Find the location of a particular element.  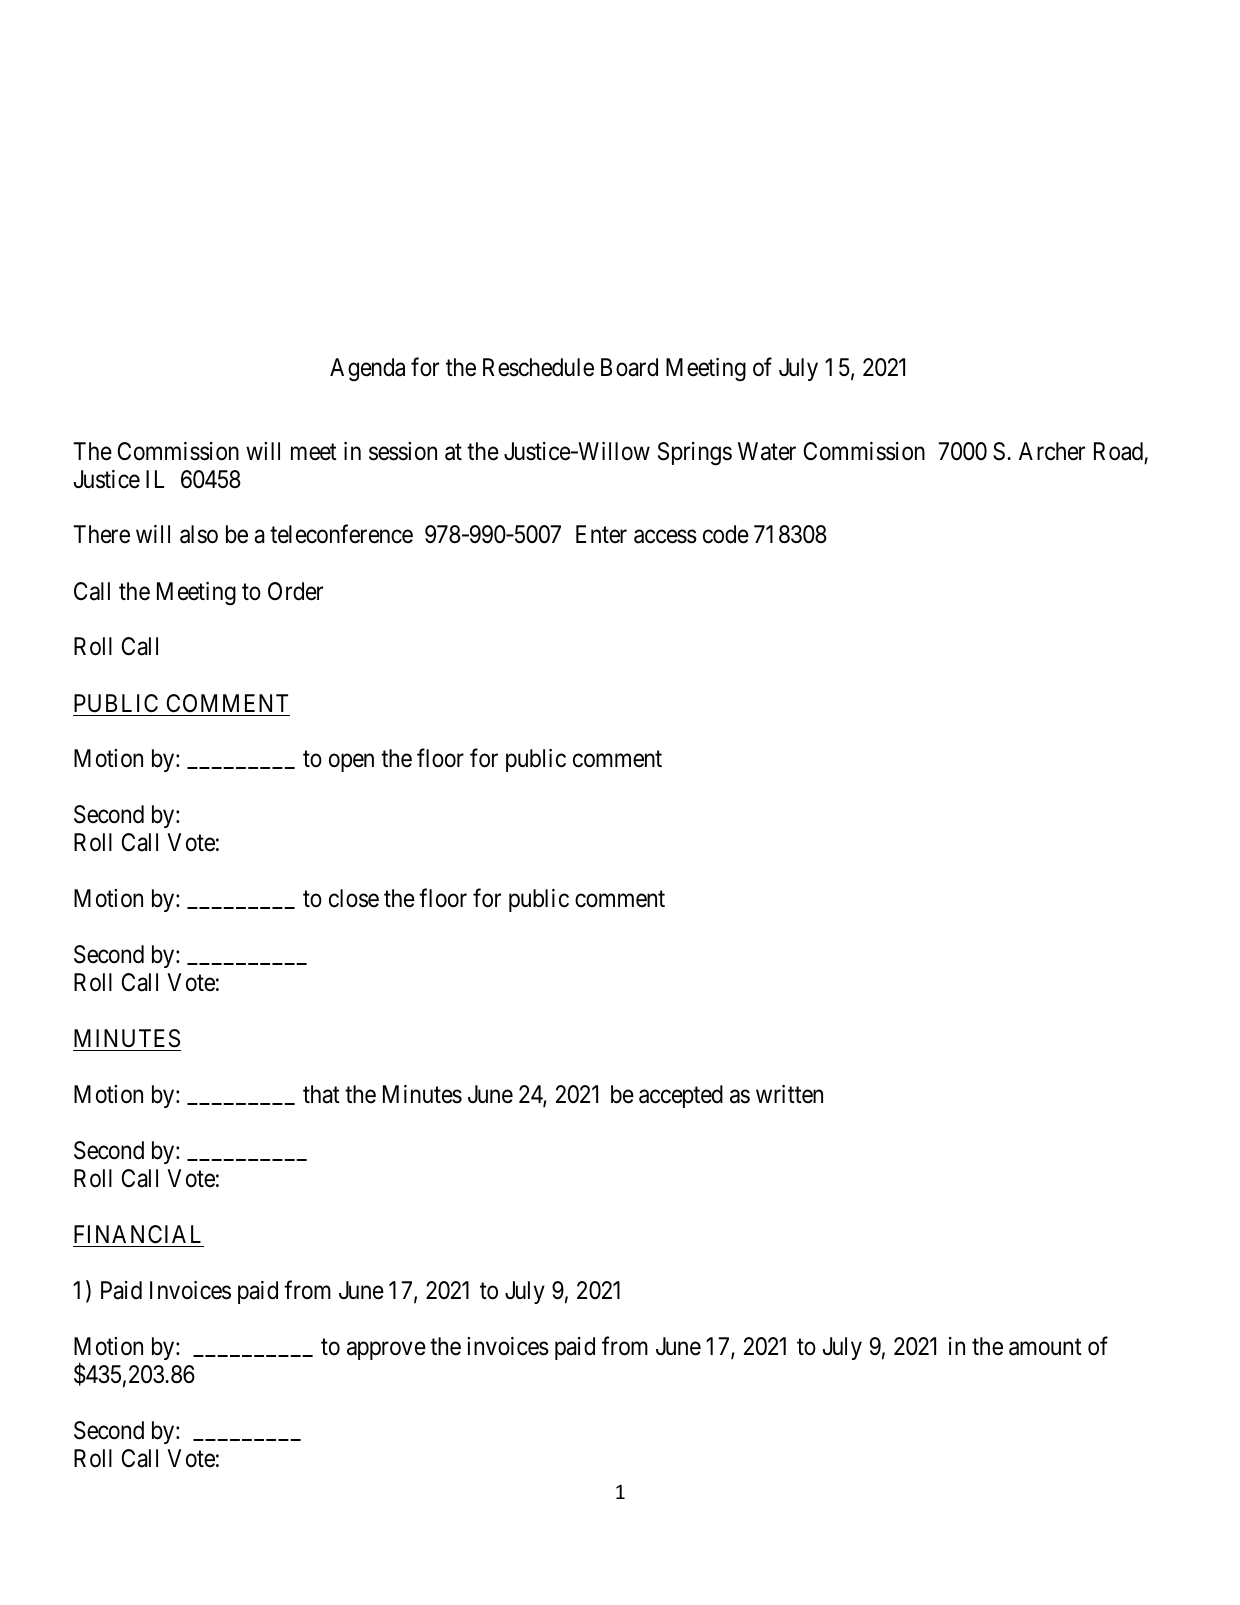

that is located at coordinates (321, 1094).
